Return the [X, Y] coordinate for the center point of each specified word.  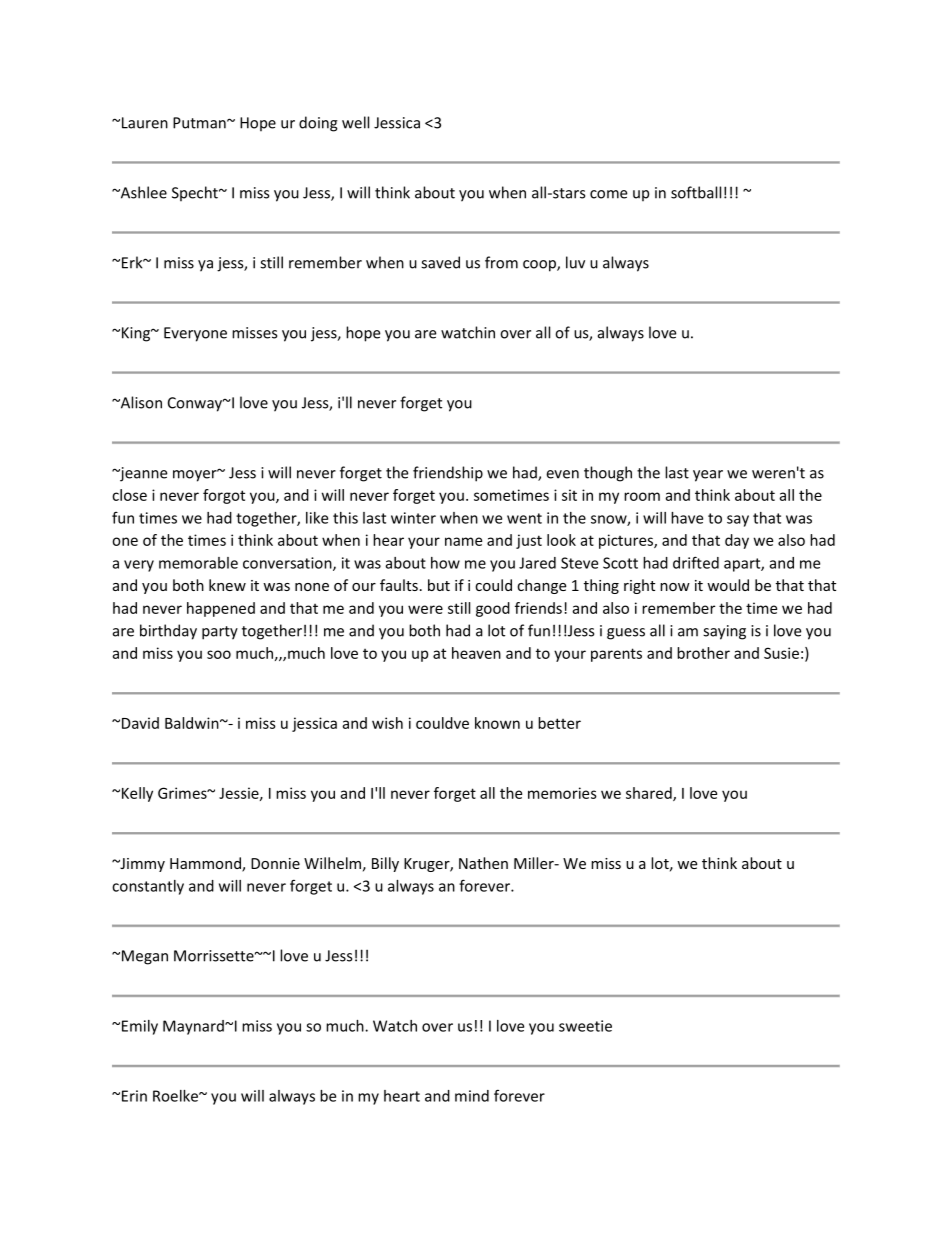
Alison [140, 402]
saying [724, 632]
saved [440, 262]
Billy [385, 864]
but [439, 585]
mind [472, 1096]
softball [696, 192]
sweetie [585, 1026]
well [355, 122]
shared [650, 794]
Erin [134, 1096]
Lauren [145, 123]
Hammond [206, 864]
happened [221, 609]
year [708, 476]
